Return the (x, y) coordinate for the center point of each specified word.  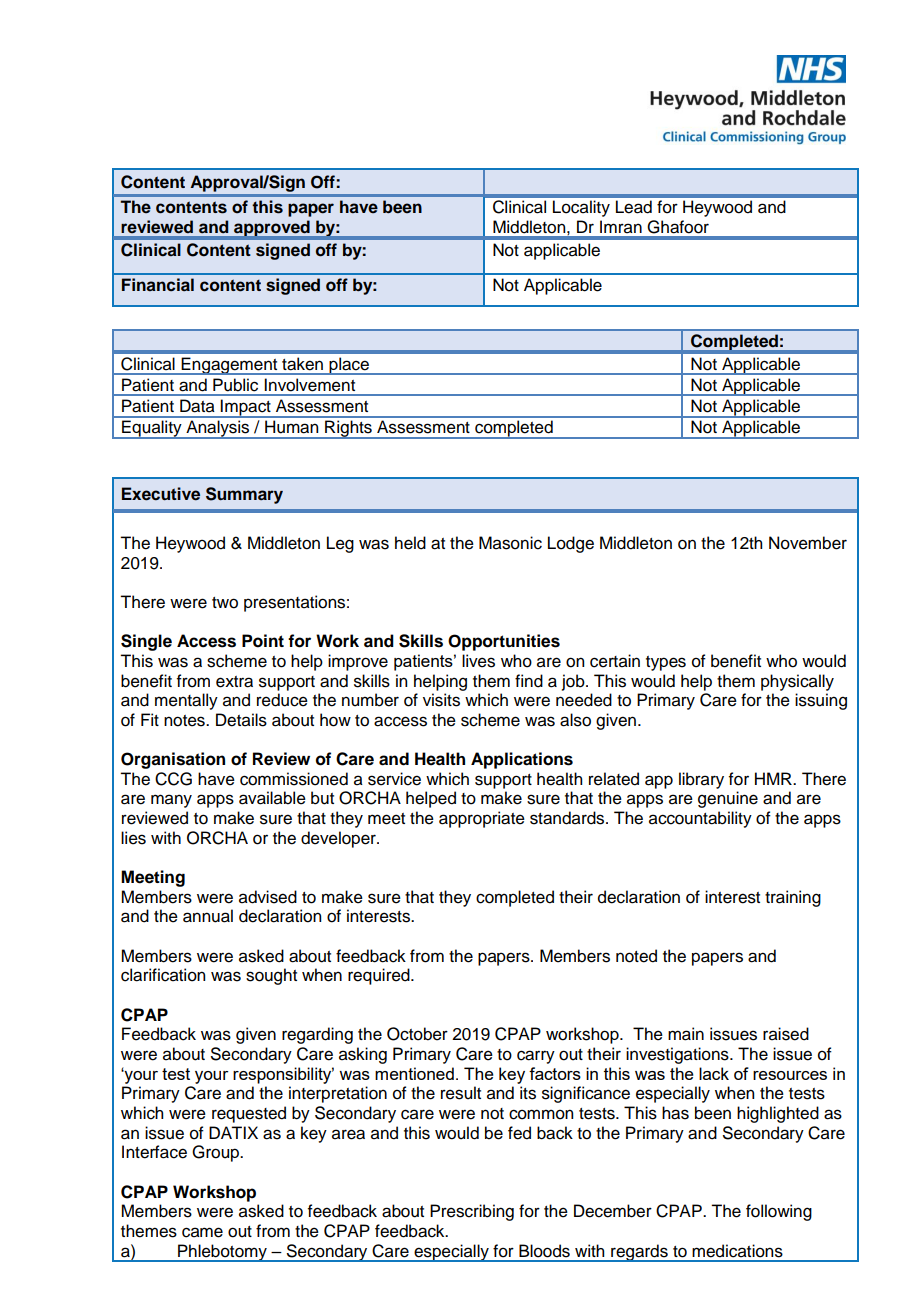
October (417, 1034)
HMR (774, 778)
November (808, 543)
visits (441, 700)
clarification (163, 975)
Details (241, 720)
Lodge (571, 544)
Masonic (510, 543)
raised (786, 1034)
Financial (158, 284)
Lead (634, 207)
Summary (244, 495)
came (202, 1232)
